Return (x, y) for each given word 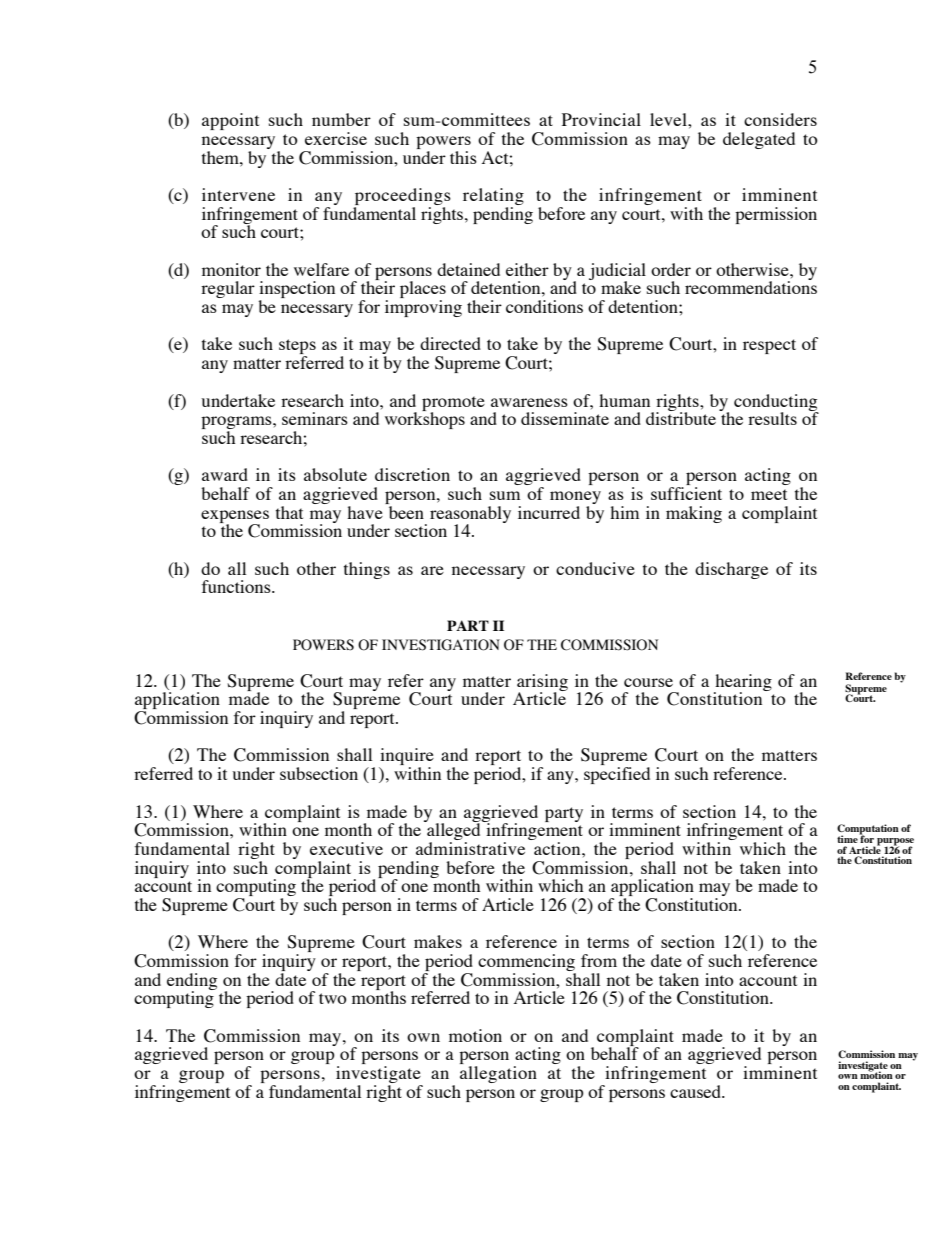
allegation (498, 1074)
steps (297, 348)
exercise (336, 138)
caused (697, 1091)
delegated (759, 140)
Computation (868, 830)
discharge (731, 570)
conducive (595, 568)
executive (346, 848)
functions (237, 586)
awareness (529, 402)
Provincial (601, 119)
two (333, 998)
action (558, 848)
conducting (776, 403)
